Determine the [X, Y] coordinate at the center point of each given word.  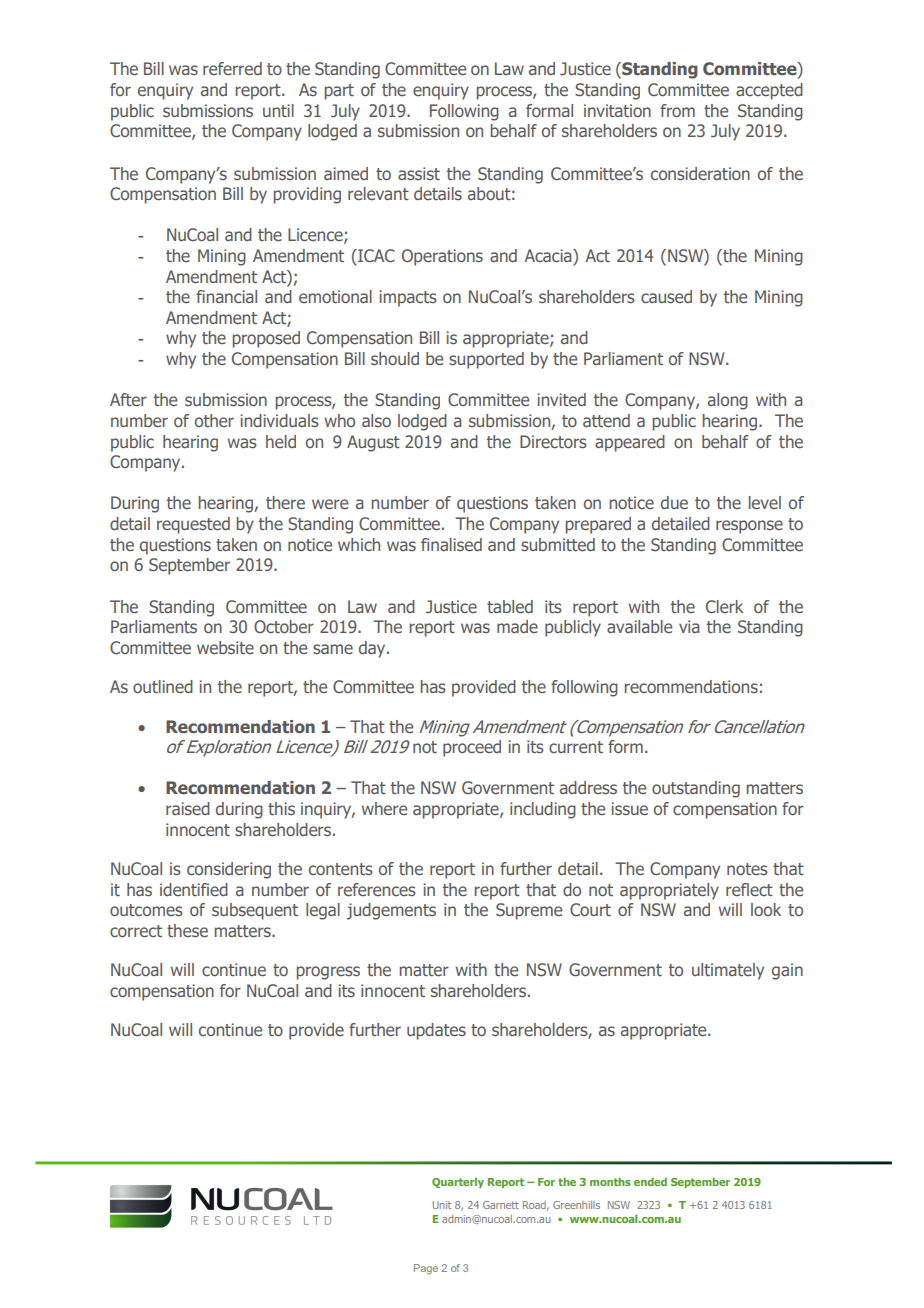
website [225, 647]
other [214, 420]
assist [419, 173]
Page [426, 1269]
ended [650, 1181]
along [728, 401]
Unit [442, 1205]
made [517, 626]
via [689, 626]
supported [486, 360]
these [187, 930]
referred [232, 68]
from [677, 110]
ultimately [728, 971]
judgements [391, 911]
